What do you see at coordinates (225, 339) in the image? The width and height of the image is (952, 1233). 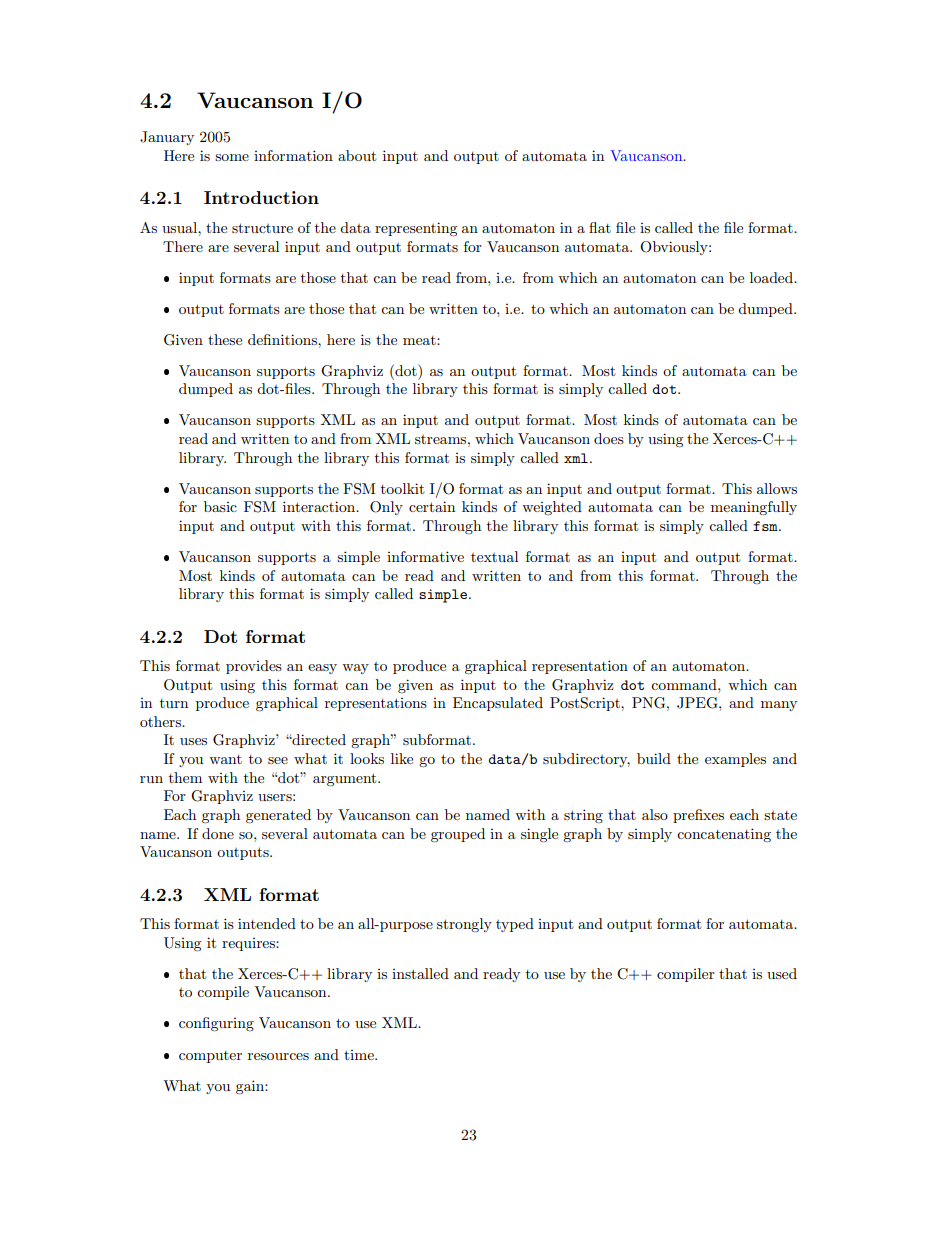 I see `these` at bounding box center [225, 339].
